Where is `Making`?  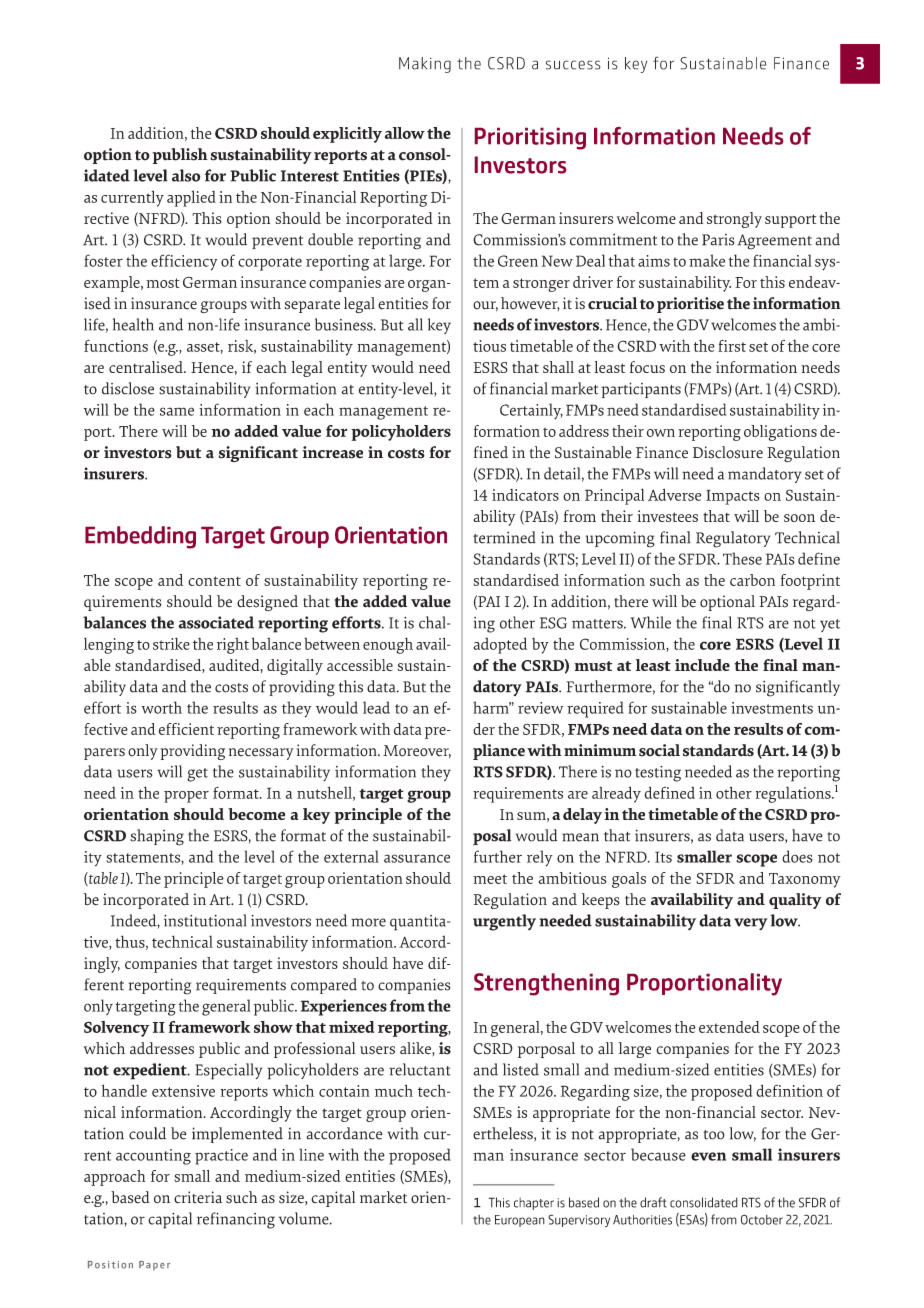 Making is located at coordinates (425, 65).
